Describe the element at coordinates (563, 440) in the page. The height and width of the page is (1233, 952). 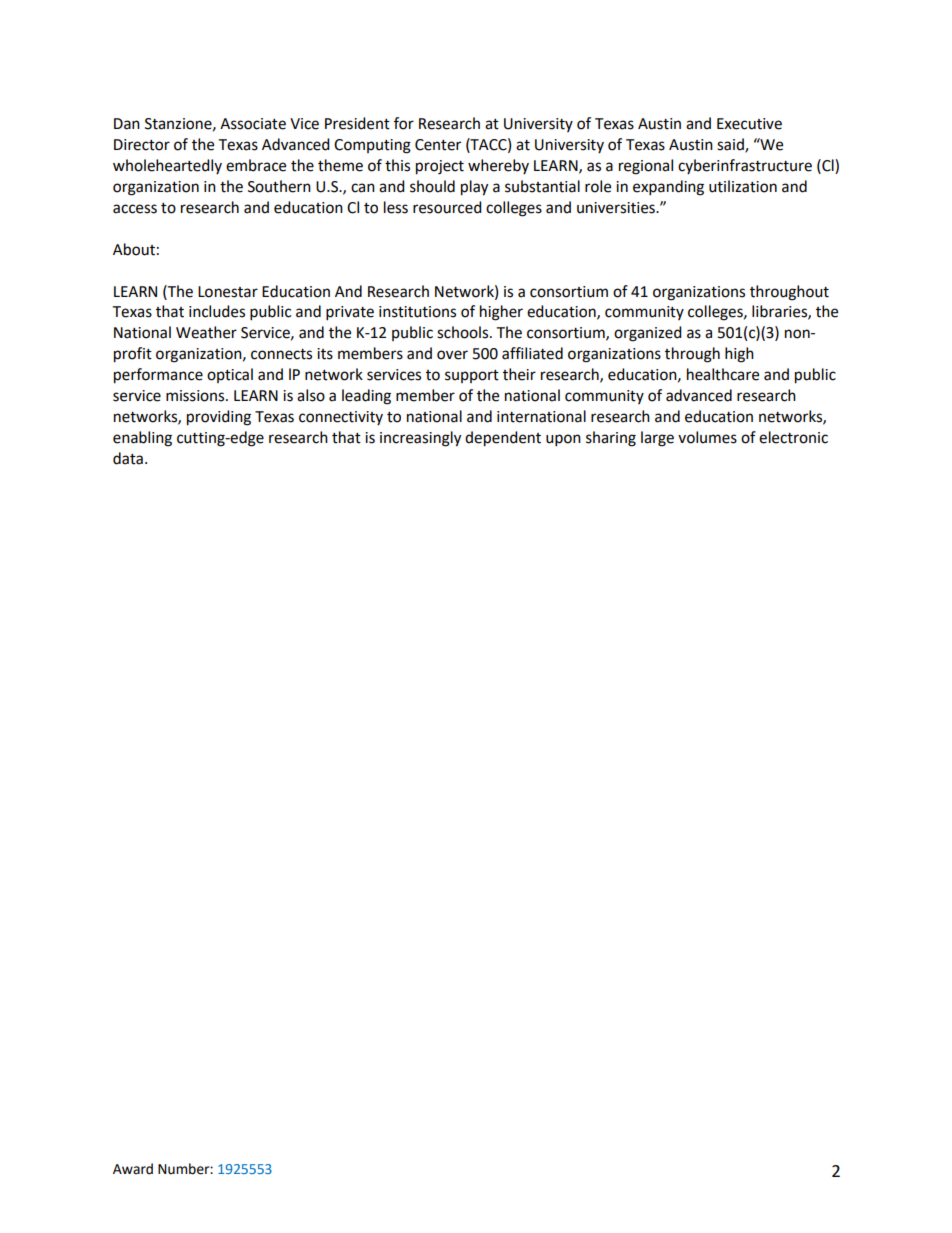
I see `upon` at that location.
